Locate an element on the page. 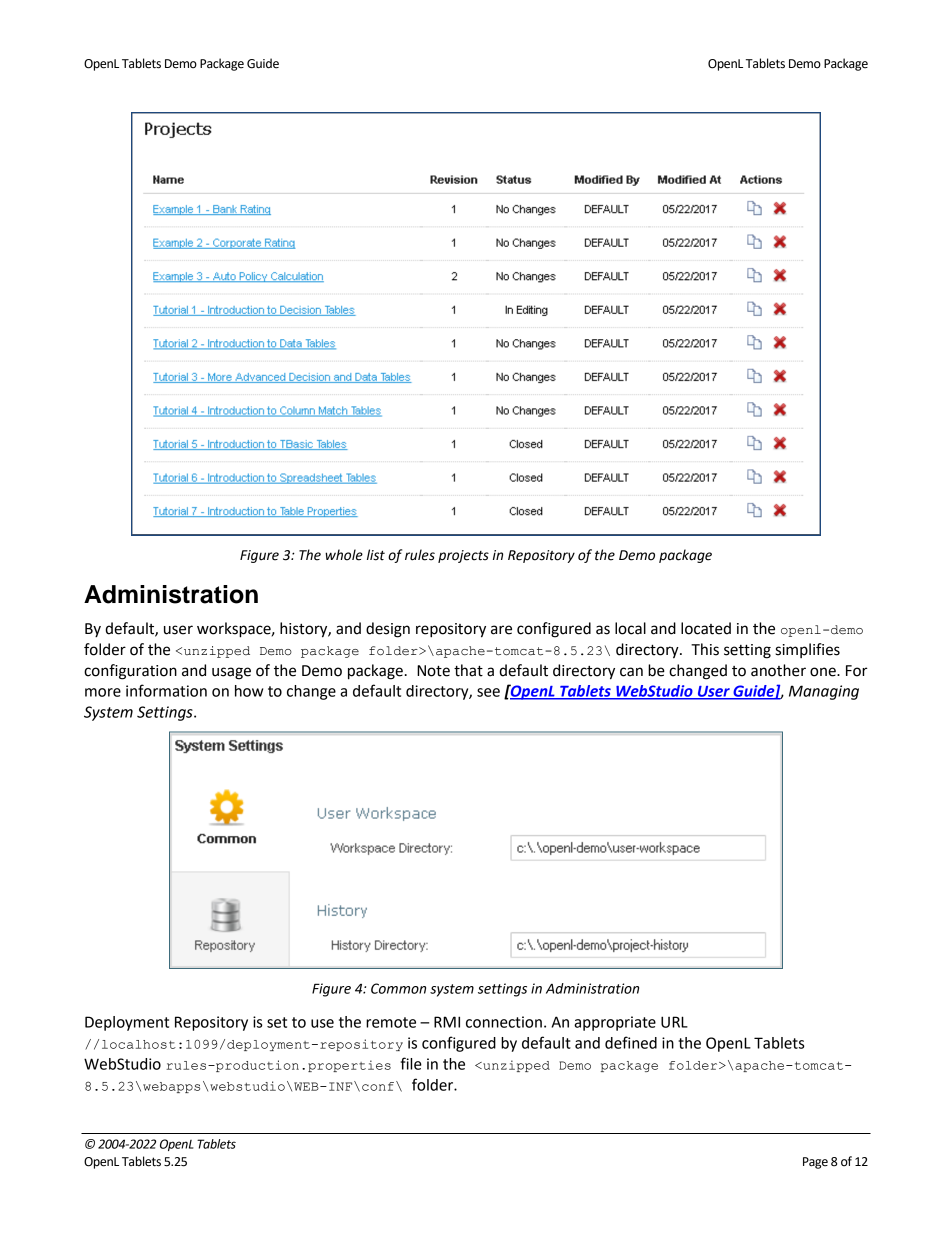 The width and height of the image is (952, 1233). URL is located at coordinates (674, 1022).
